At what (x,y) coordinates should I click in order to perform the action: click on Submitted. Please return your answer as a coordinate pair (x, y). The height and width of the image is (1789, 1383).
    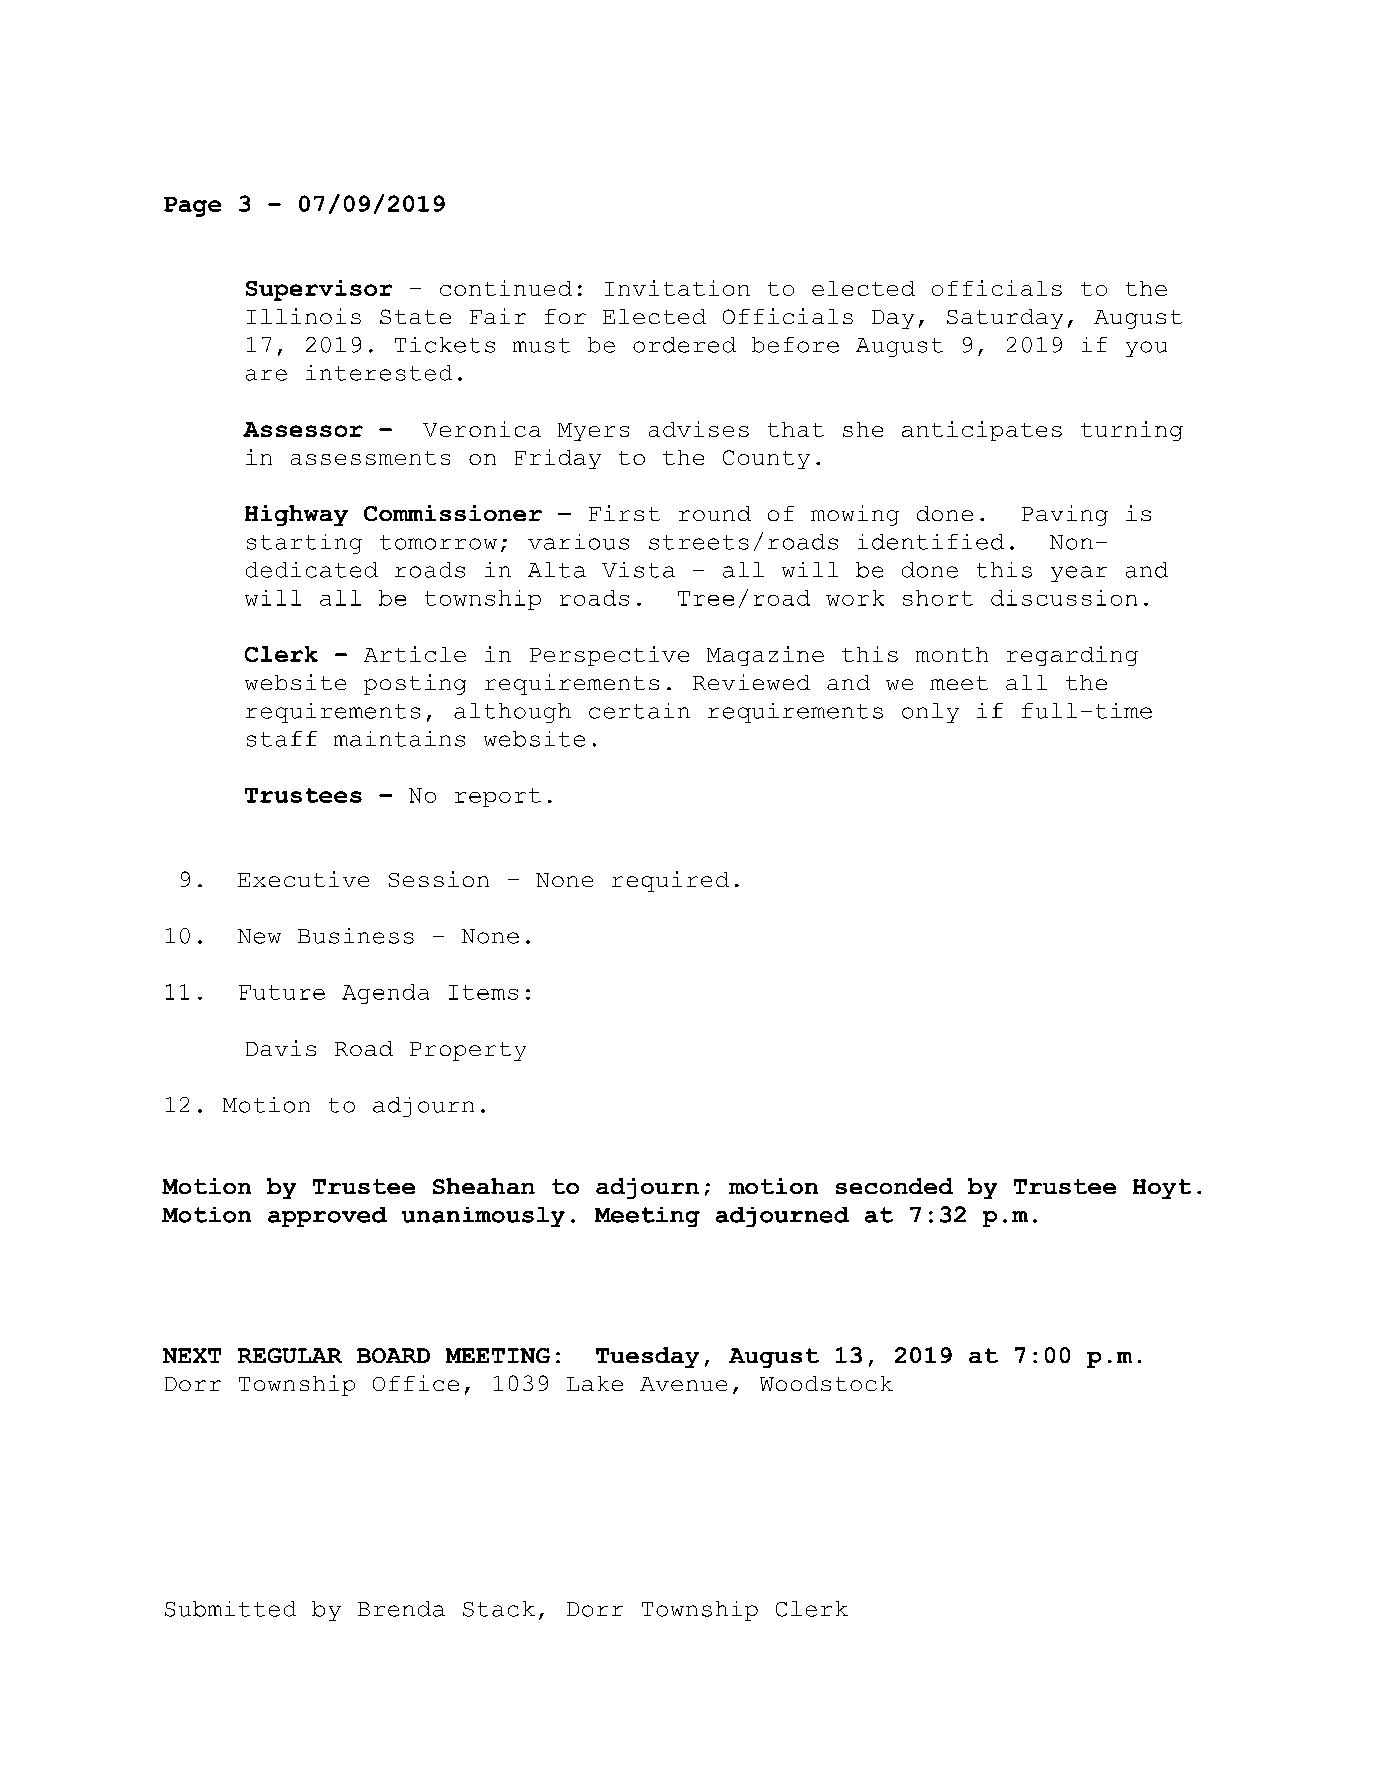
    Looking at the image, I should click on (230, 1609).
